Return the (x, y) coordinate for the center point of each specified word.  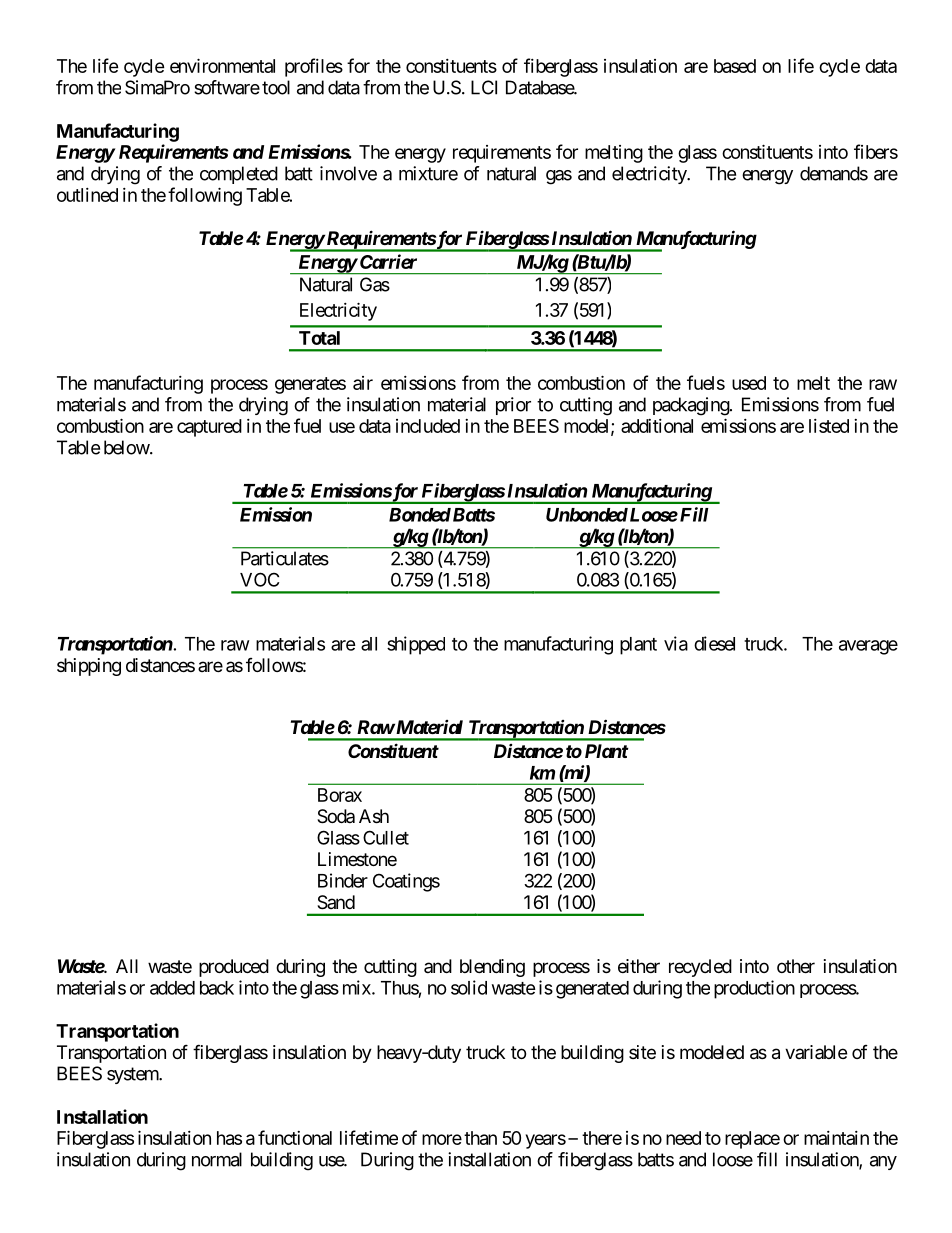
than (480, 1138)
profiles (314, 67)
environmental (222, 65)
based (735, 66)
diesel (714, 643)
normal (217, 1159)
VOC (259, 579)
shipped (416, 645)
